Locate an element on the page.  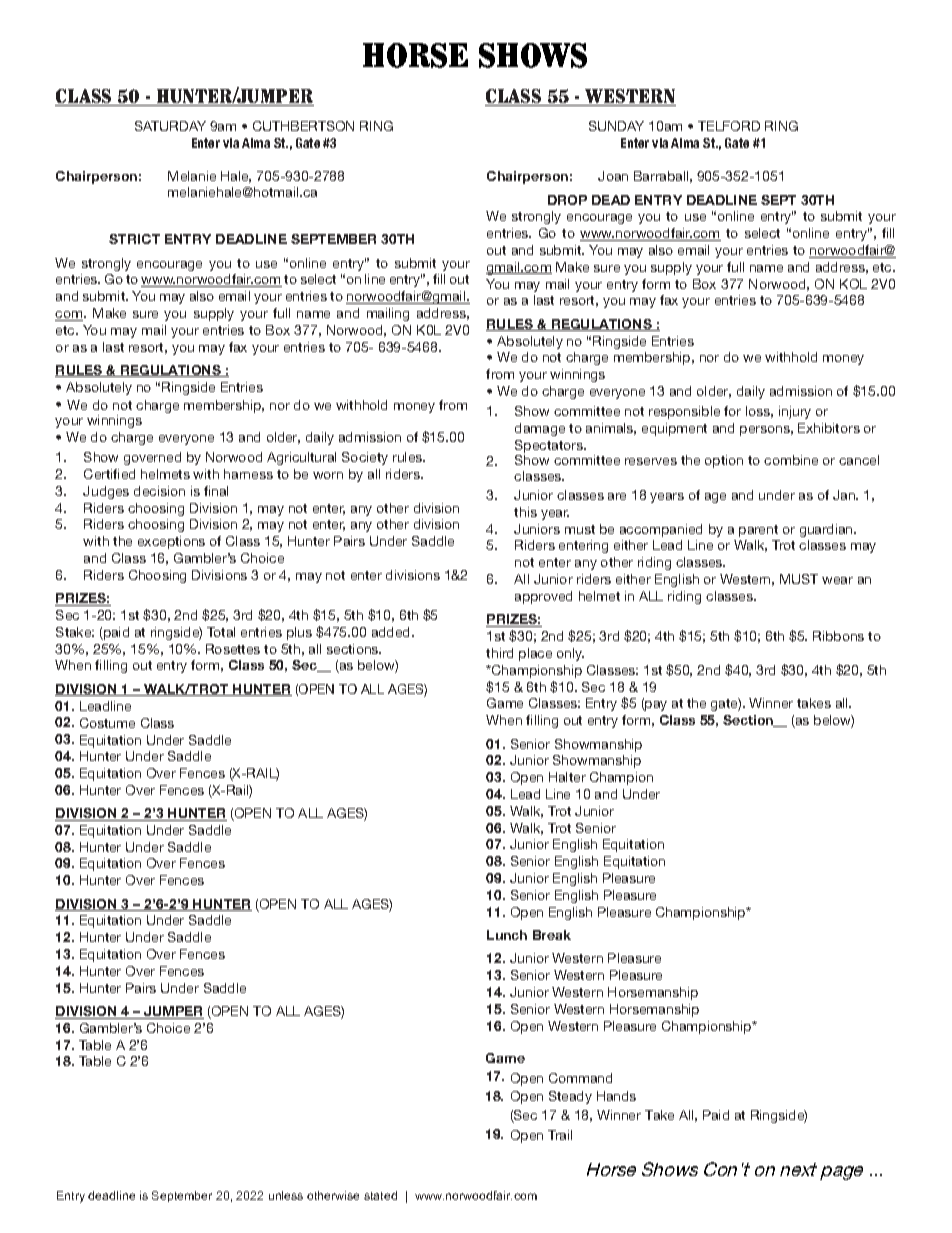
SATURDAY is located at coordinates (170, 126).
